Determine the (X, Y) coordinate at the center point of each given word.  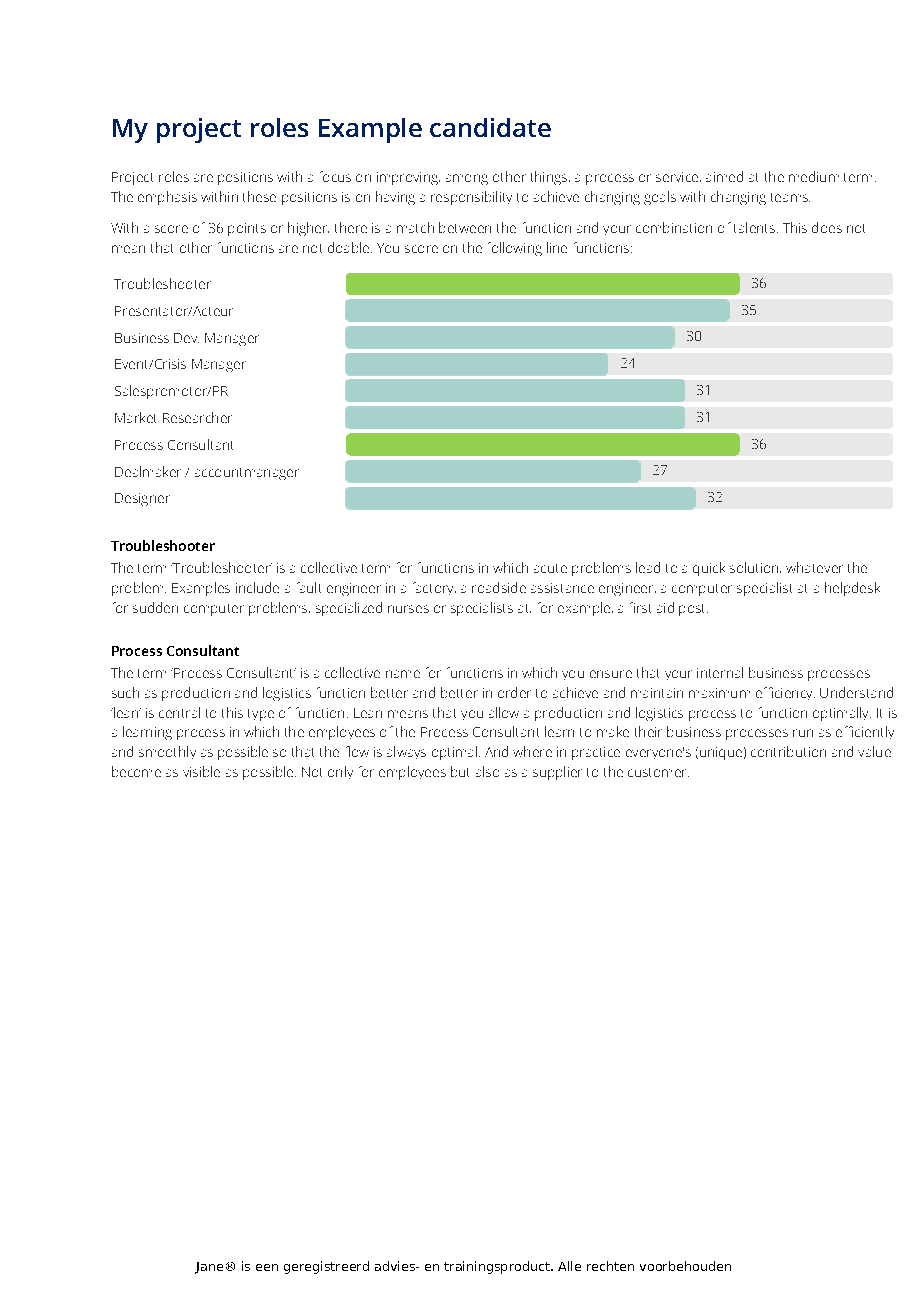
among (467, 179)
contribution (788, 751)
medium (814, 176)
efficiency (785, 693)
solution (755, 567)
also (487, 771)
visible (201, 771)
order (514, 692)
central (179, 712)
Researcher (197, 417)
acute (550, 568)
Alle (569, 1266)
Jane (209, 1268)
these (259, 196)
